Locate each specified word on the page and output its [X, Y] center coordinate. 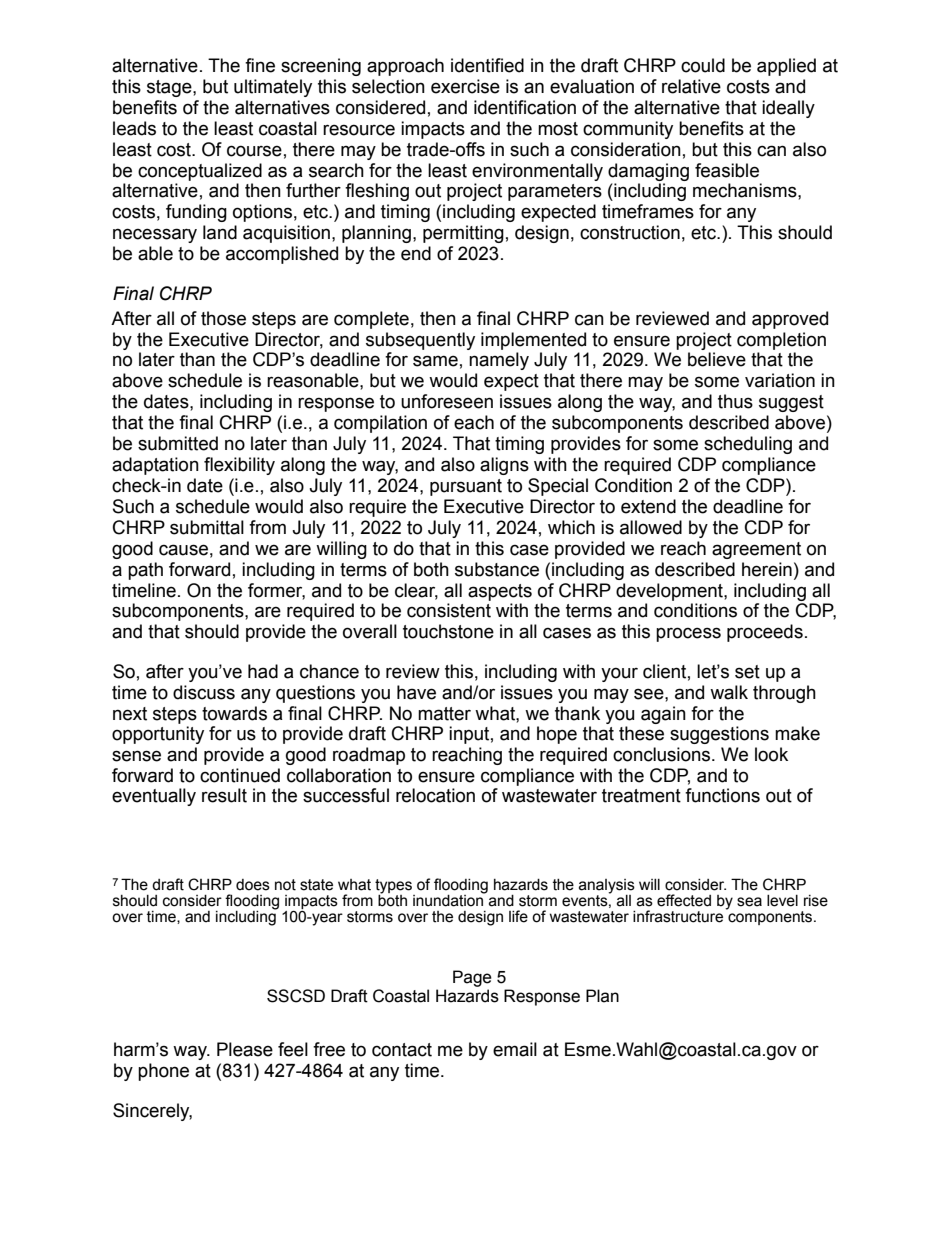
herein [767, 569]
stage [170, 88]
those [223, 318]
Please [245, 1049]
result [224, 795]
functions [722, 795]
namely [499, 361]
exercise [465, 86]
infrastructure [679, 915]
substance [497, 569]
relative [691, 86]
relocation [435, 795]
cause [183, 550]
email [515, 1049]
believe [717, 359]
